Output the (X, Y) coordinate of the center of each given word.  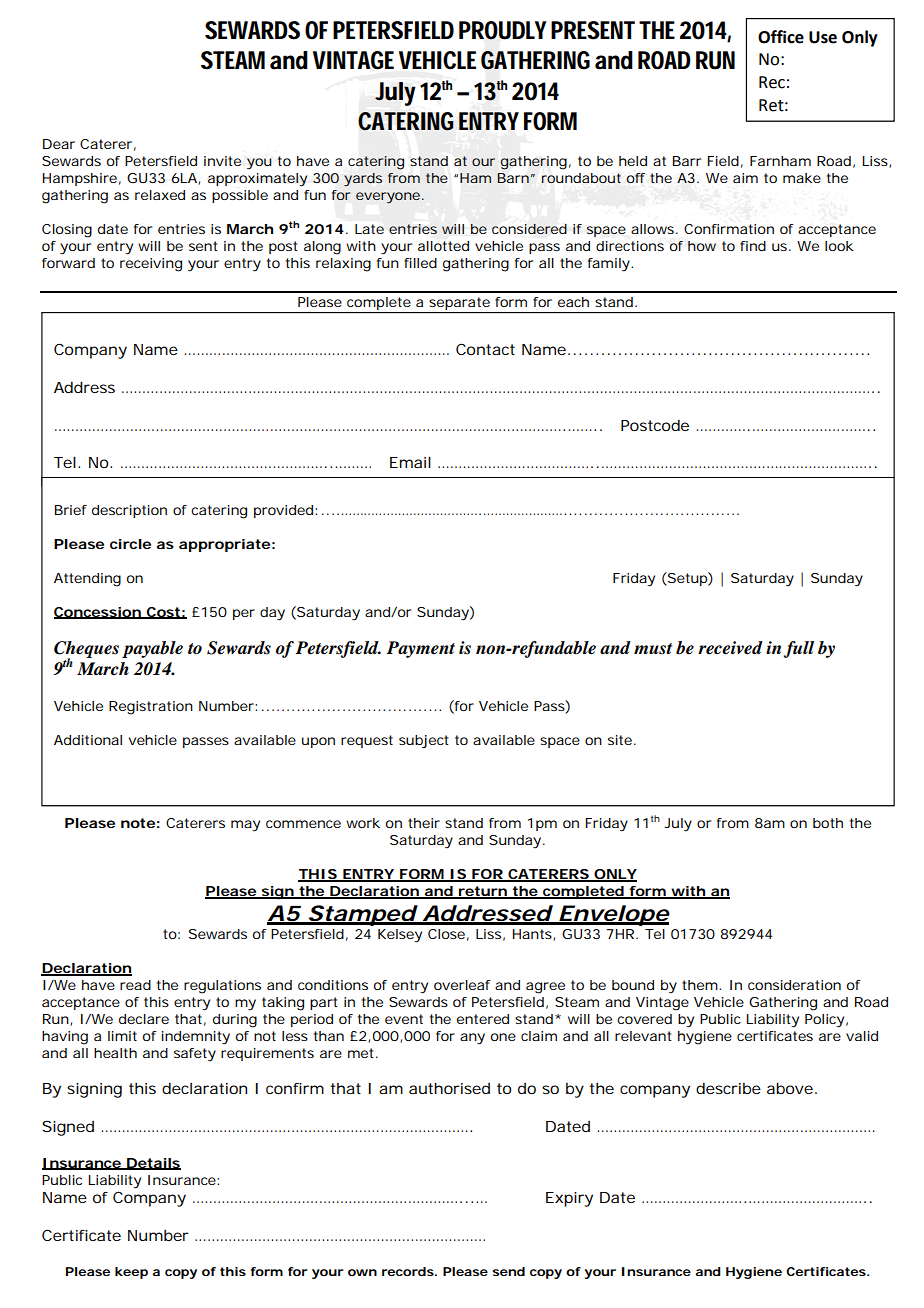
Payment (420, 649)
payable (152, 649)
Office (781, 37)
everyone (390, 198)
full (798, 649)
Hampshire (82, 179)
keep (131, 1273)
